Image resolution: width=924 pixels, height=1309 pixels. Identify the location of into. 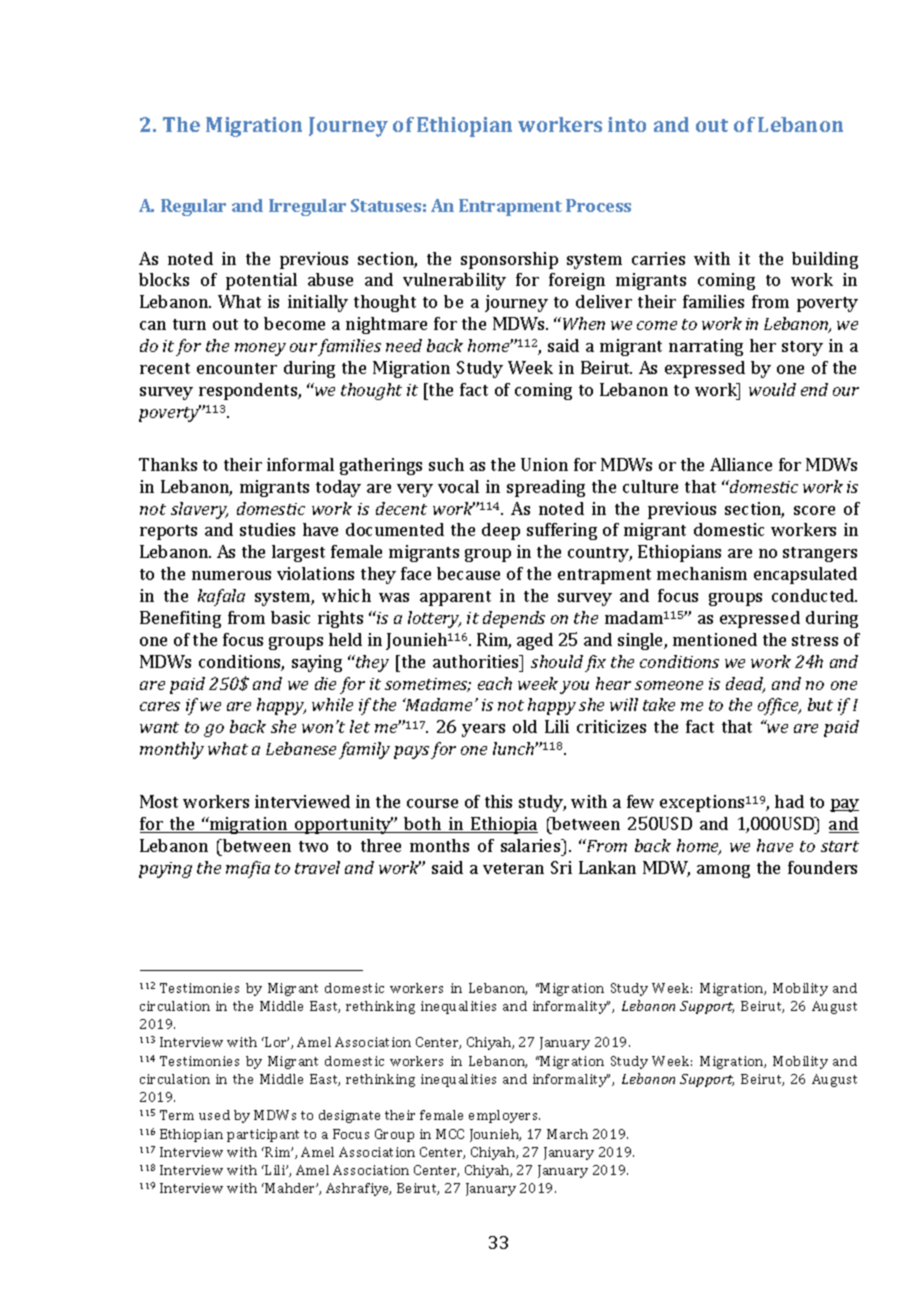
(627, 124).
